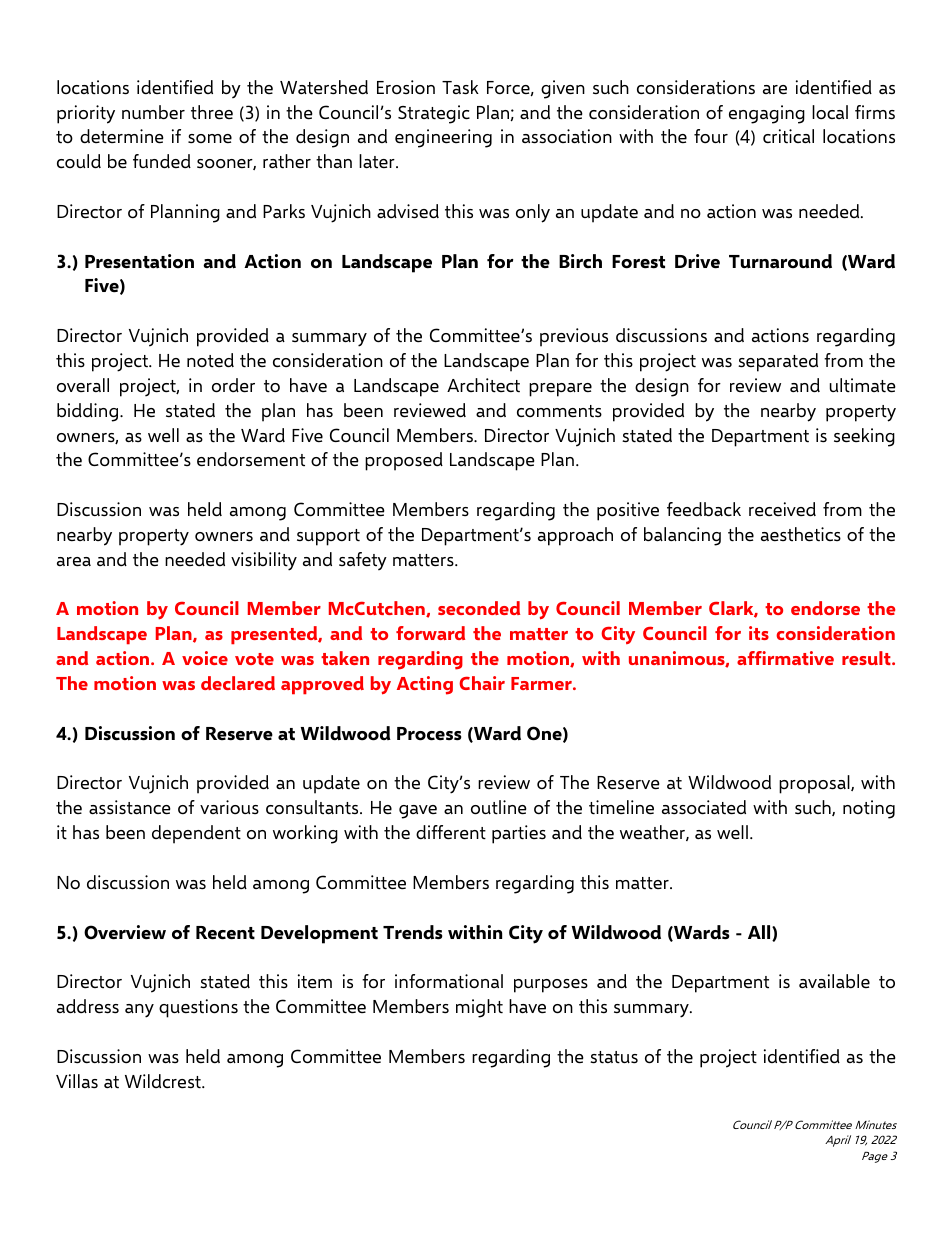 Image resolution: width=952 pixels, height=1233 pixels. What do you see at coordinates (483, 385) in the image?
I see `Architect` at bounding box center [483, 385].
